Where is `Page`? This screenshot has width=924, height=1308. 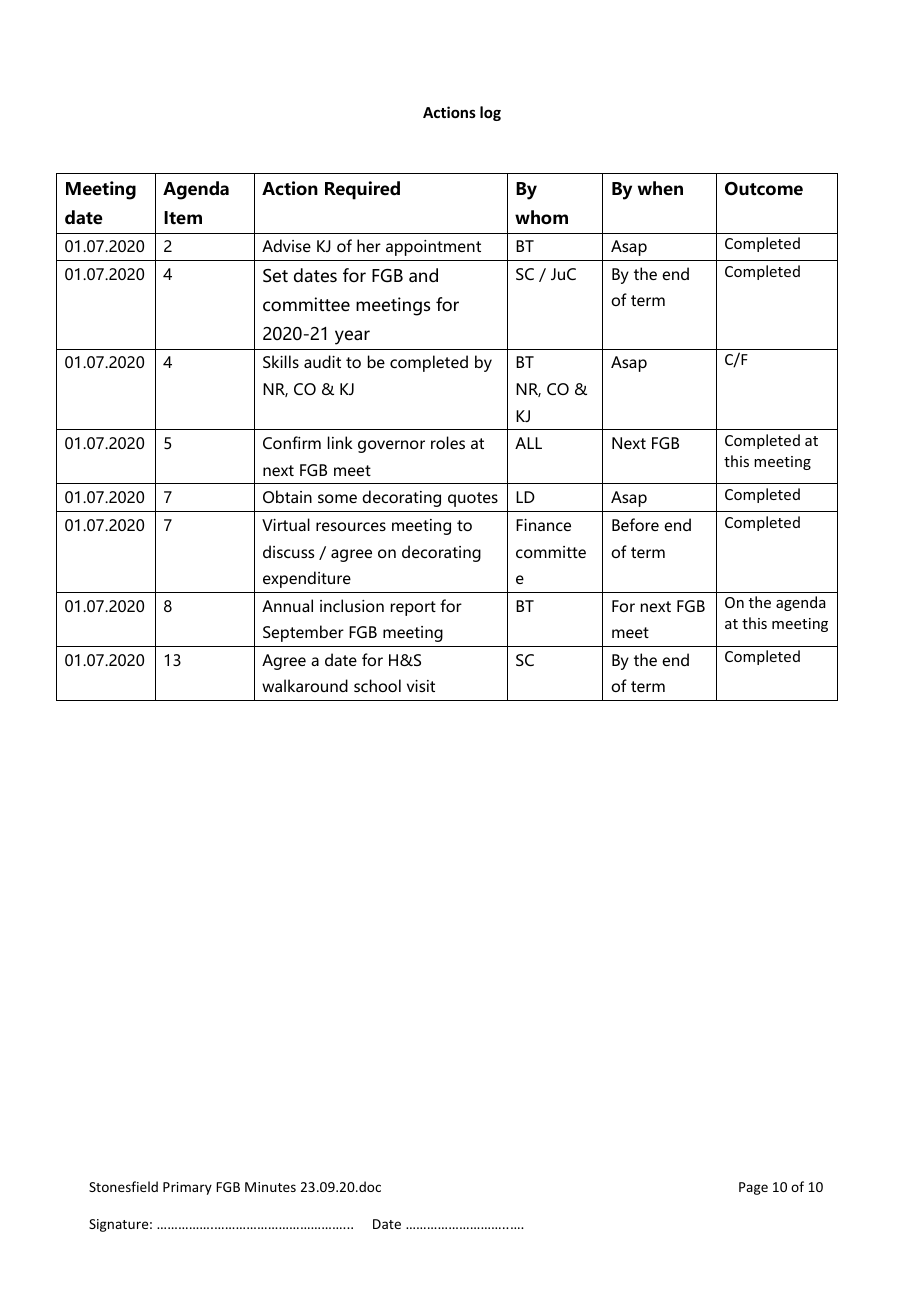 Page is located at coordinates (753, 1188).
